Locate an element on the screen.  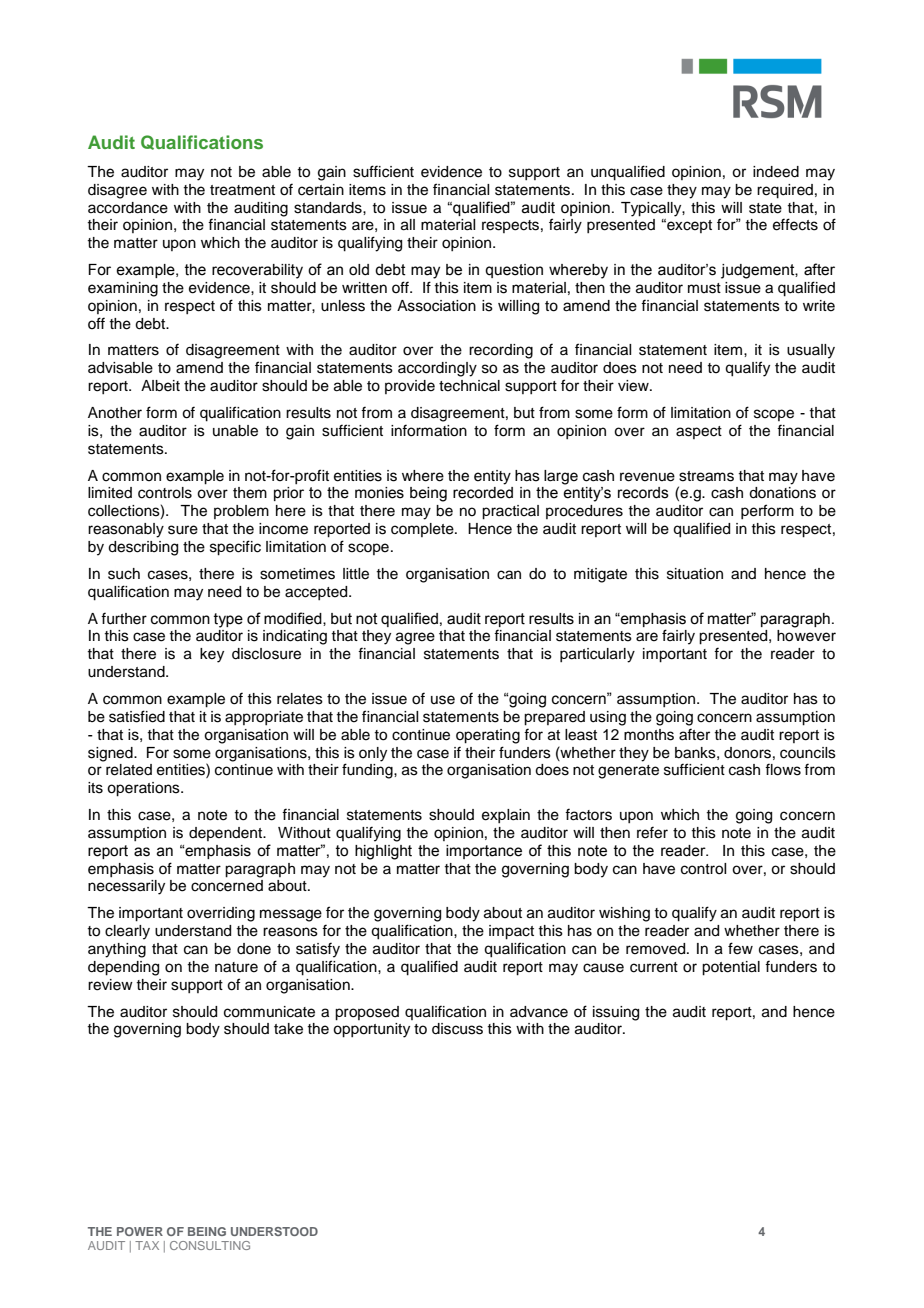
POWER is located at coordinates (140, 1231).
